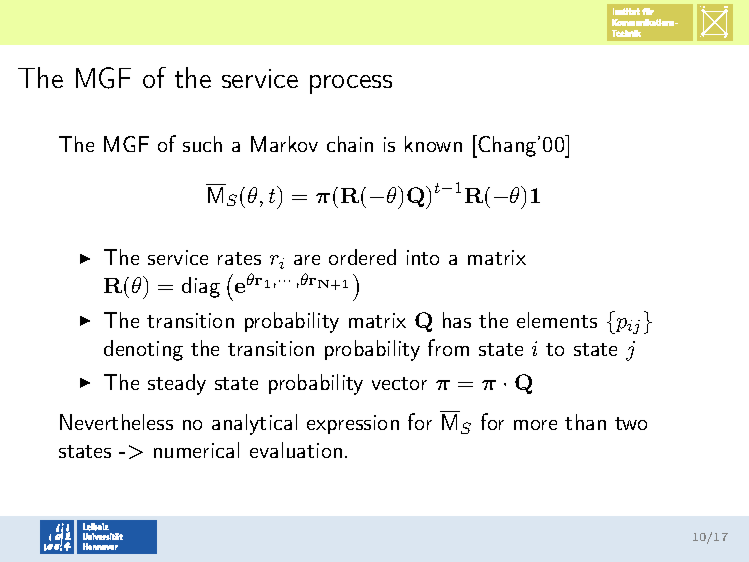 The image size is (749, 562). Describe the element at coordinates (457, 320) in the page. I see `has` at that location.
